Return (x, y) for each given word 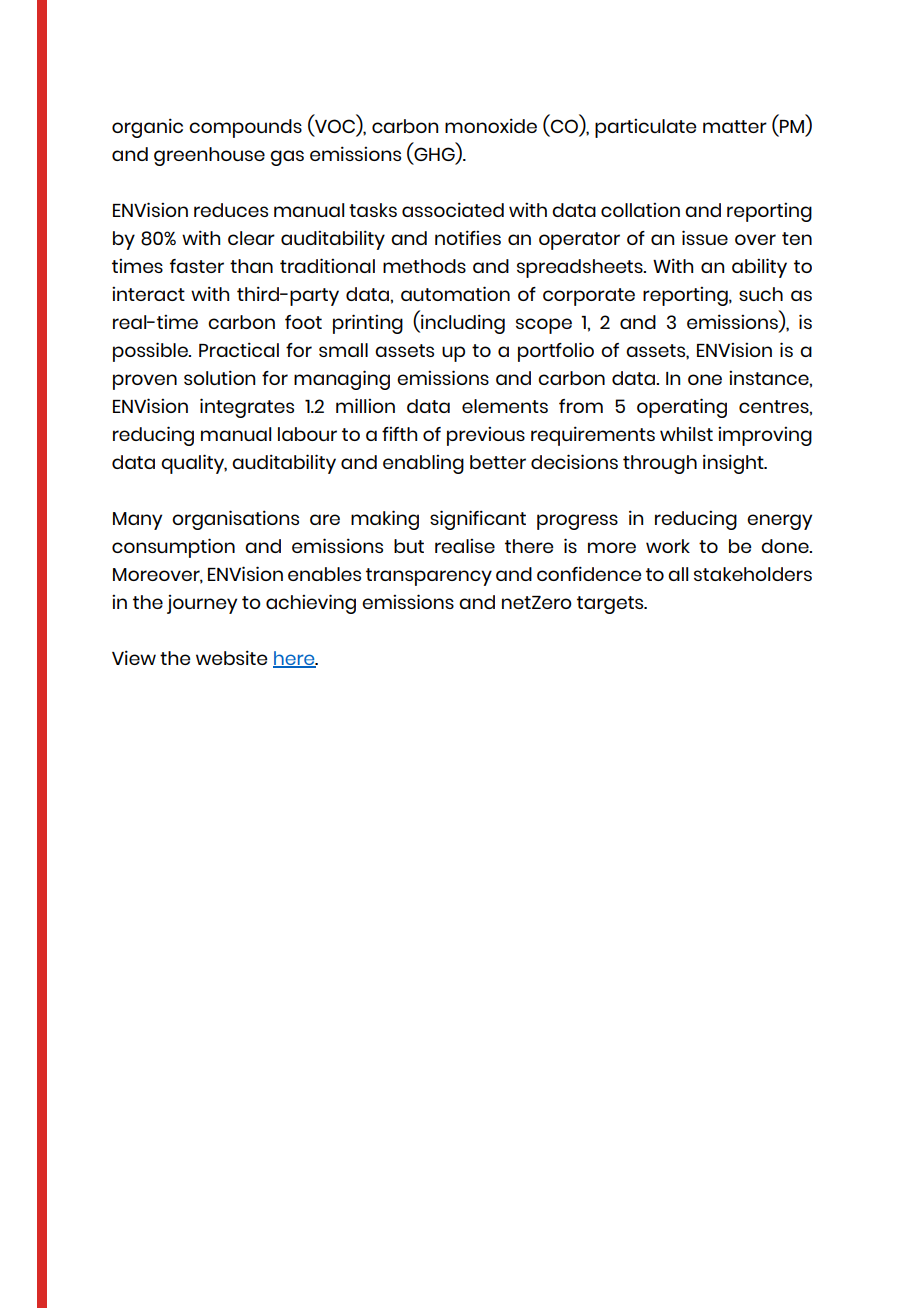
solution (219, 377)
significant (478, 520)
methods (424, 266)
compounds (245, 128)
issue (705, 237)
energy (779, 522)
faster (197, 266)
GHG (434, 155)
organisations (235, 520)
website (232, 657)
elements (505, 406)
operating (682, 408)
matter (735, 126)
